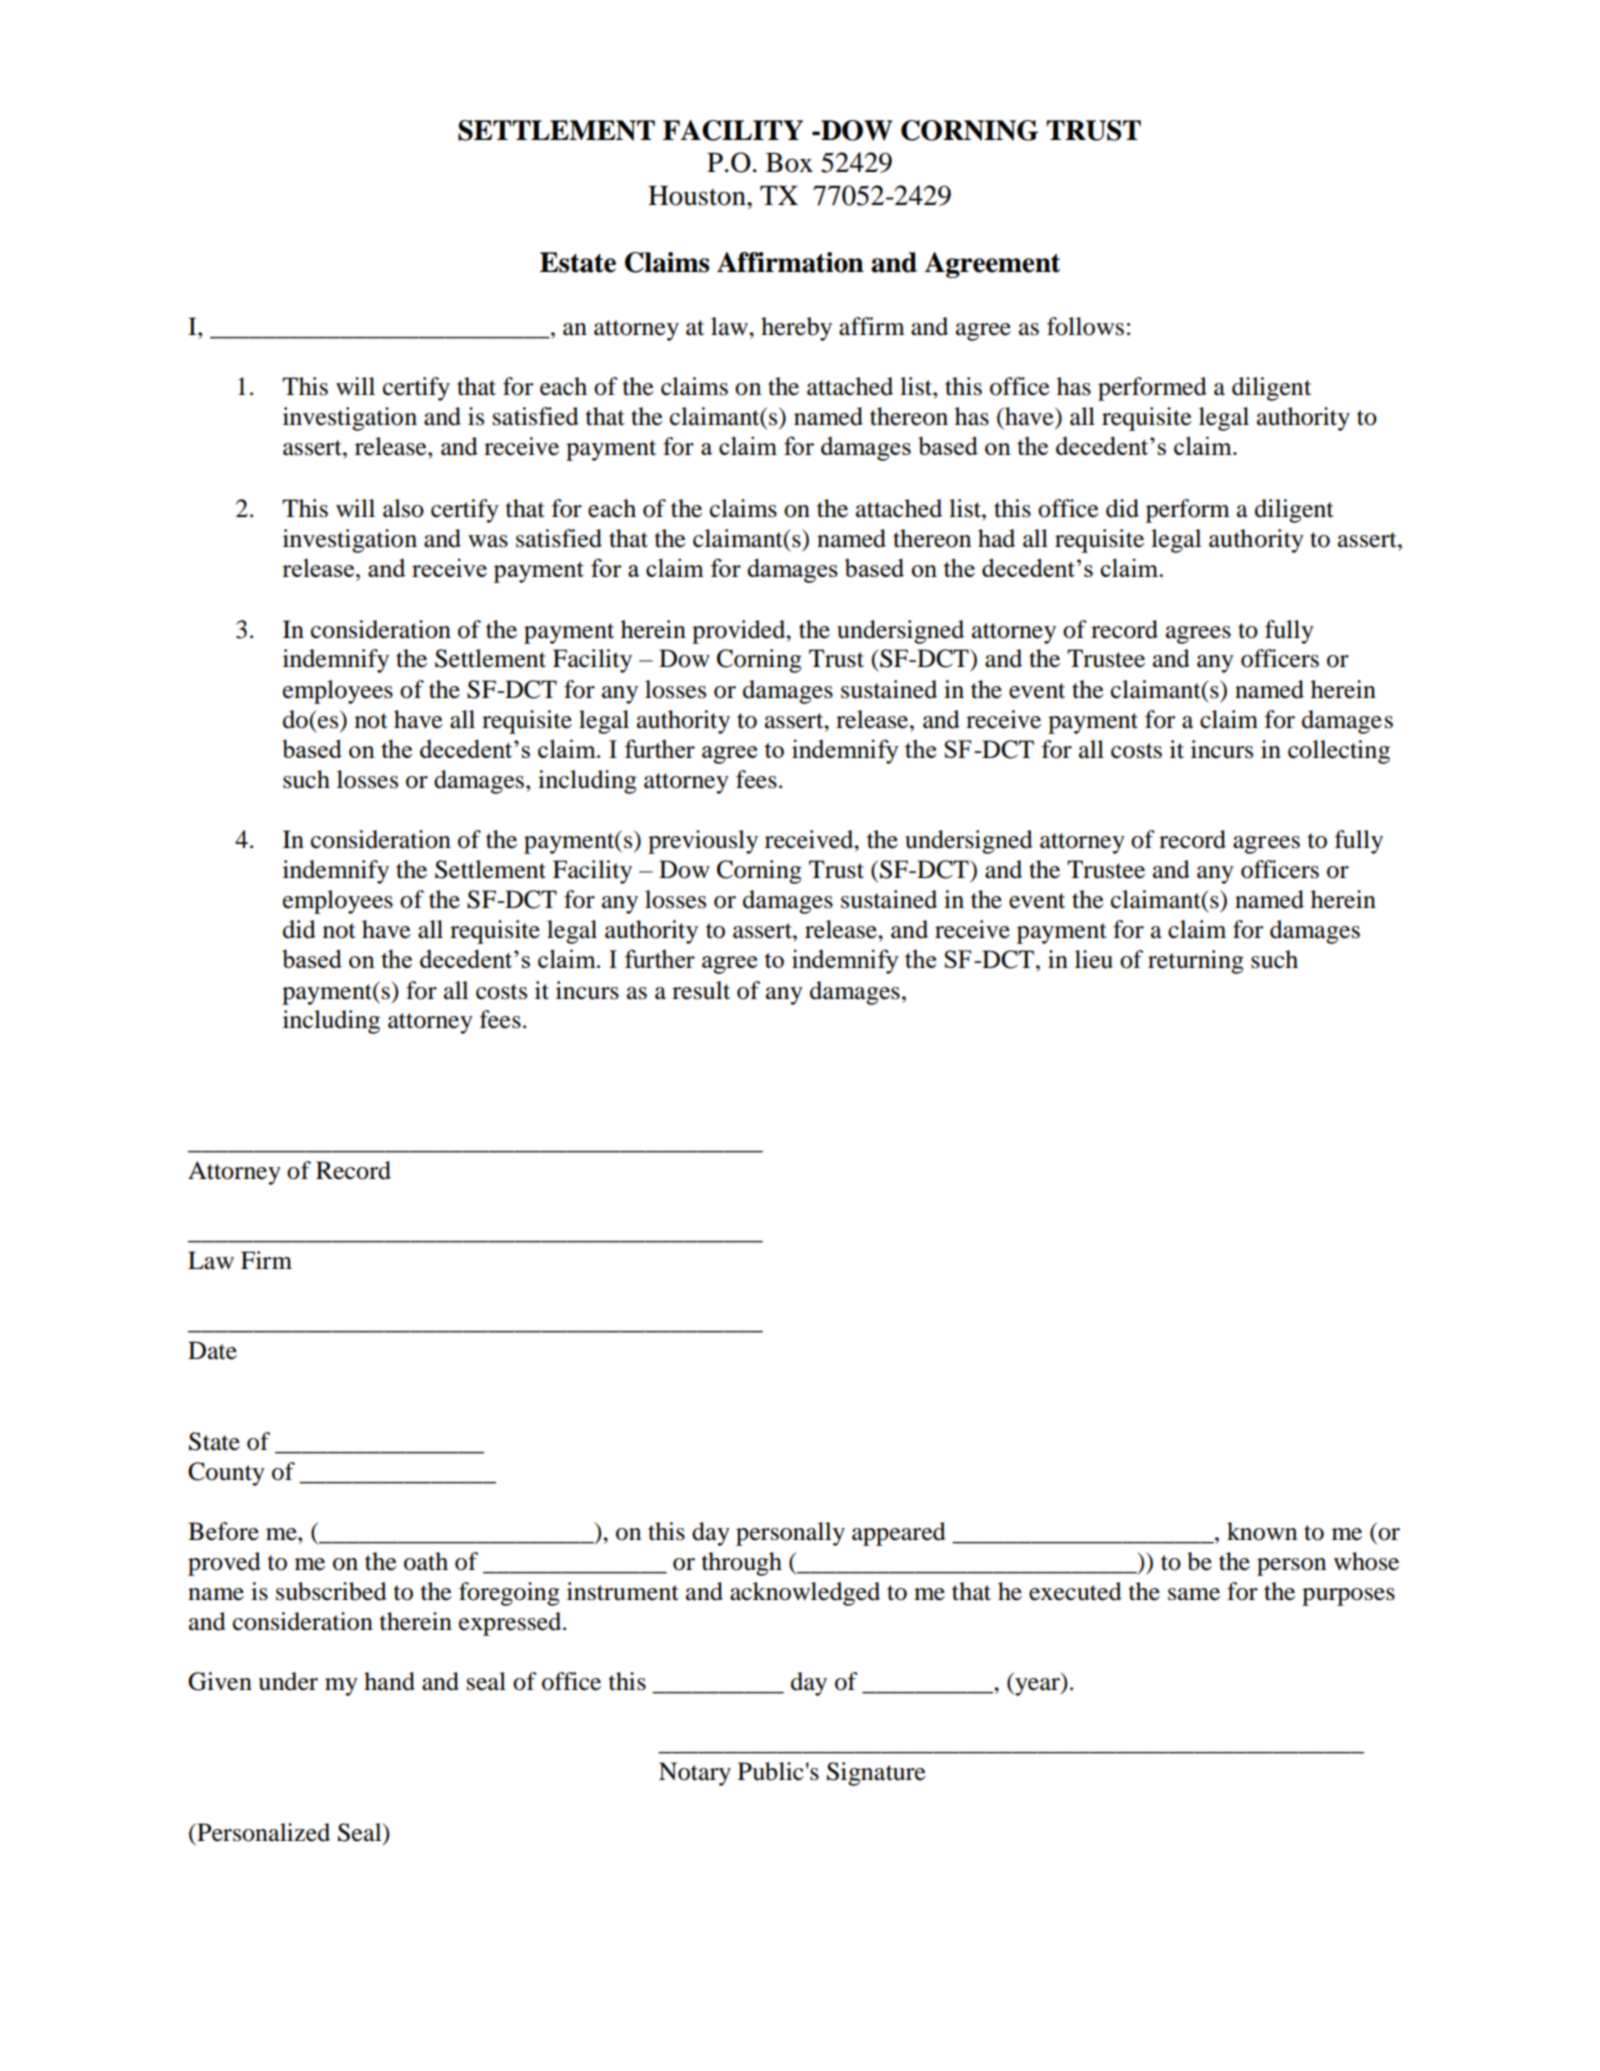 The image size is (1600, 2071). What do you see at coordinates (789, 163) in the screenshot?
I see `Box` at bounding box center [789, 163].
